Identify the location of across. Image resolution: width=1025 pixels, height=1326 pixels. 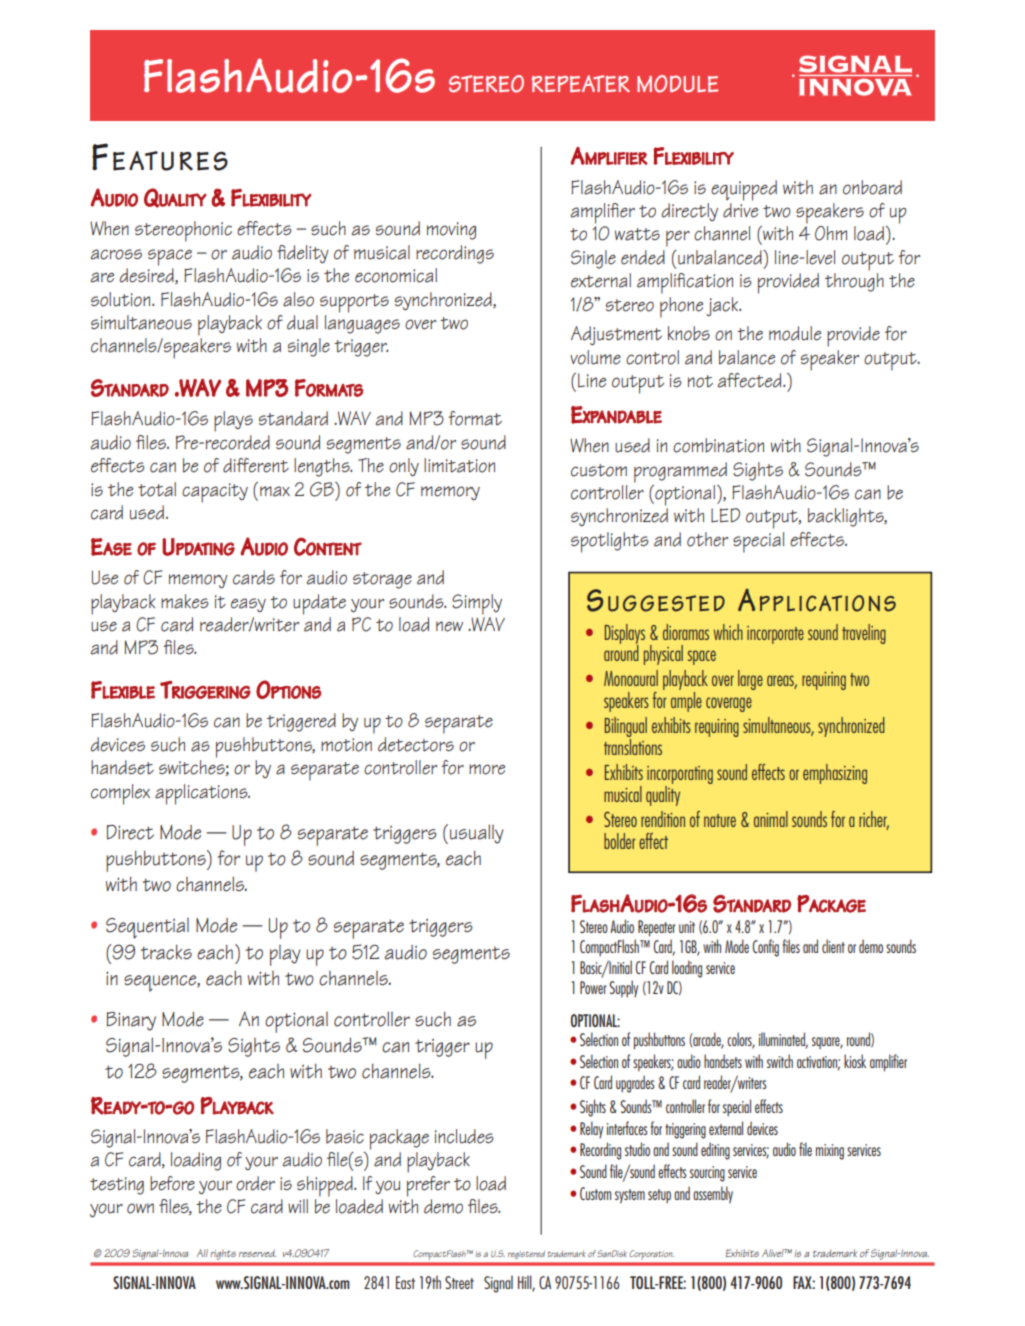
(116, 254).
